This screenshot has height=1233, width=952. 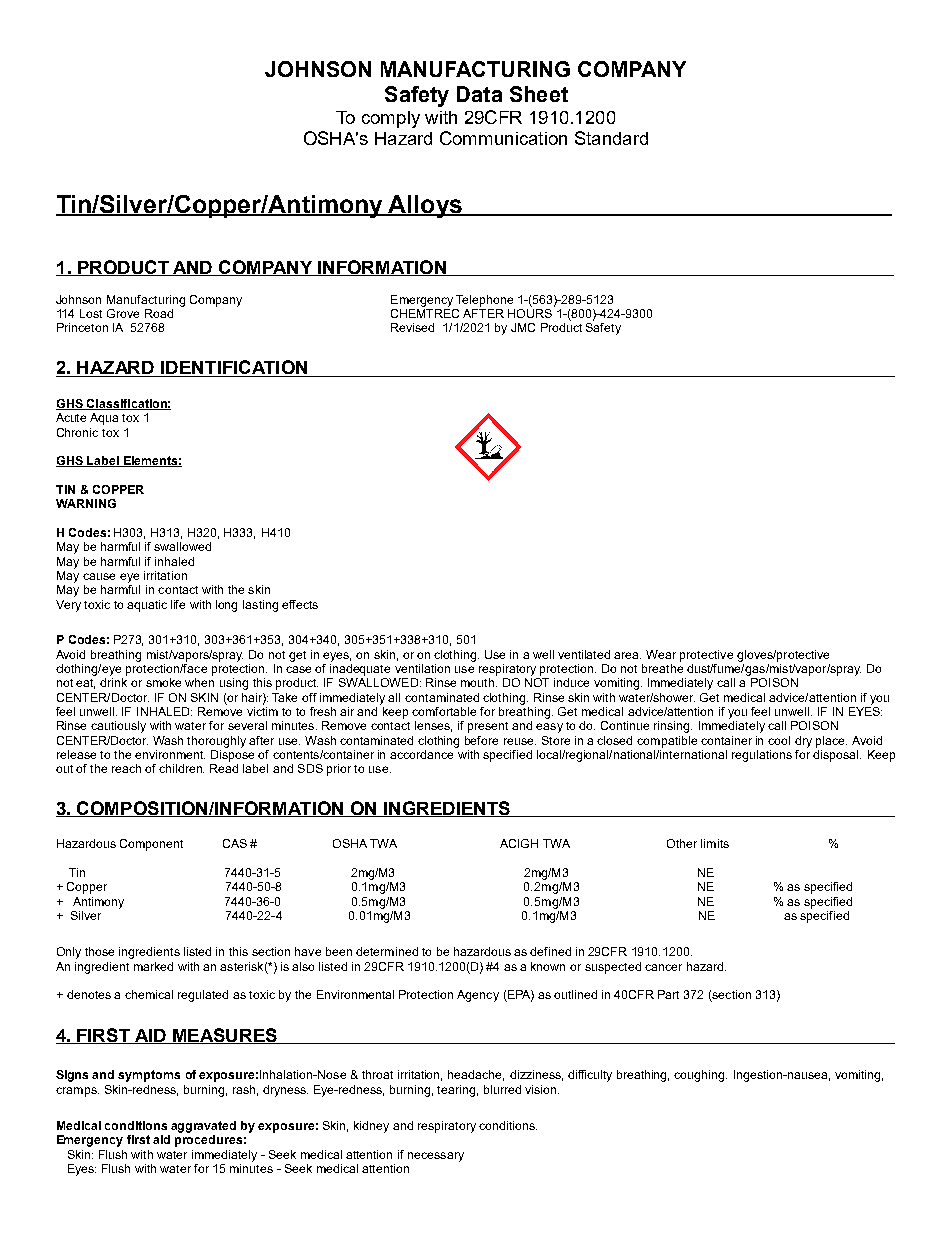 What do you see at coordinates (234, 368) in the screenshot?
I see `IDENTIFICATION` at bounding box center [234, 368].
